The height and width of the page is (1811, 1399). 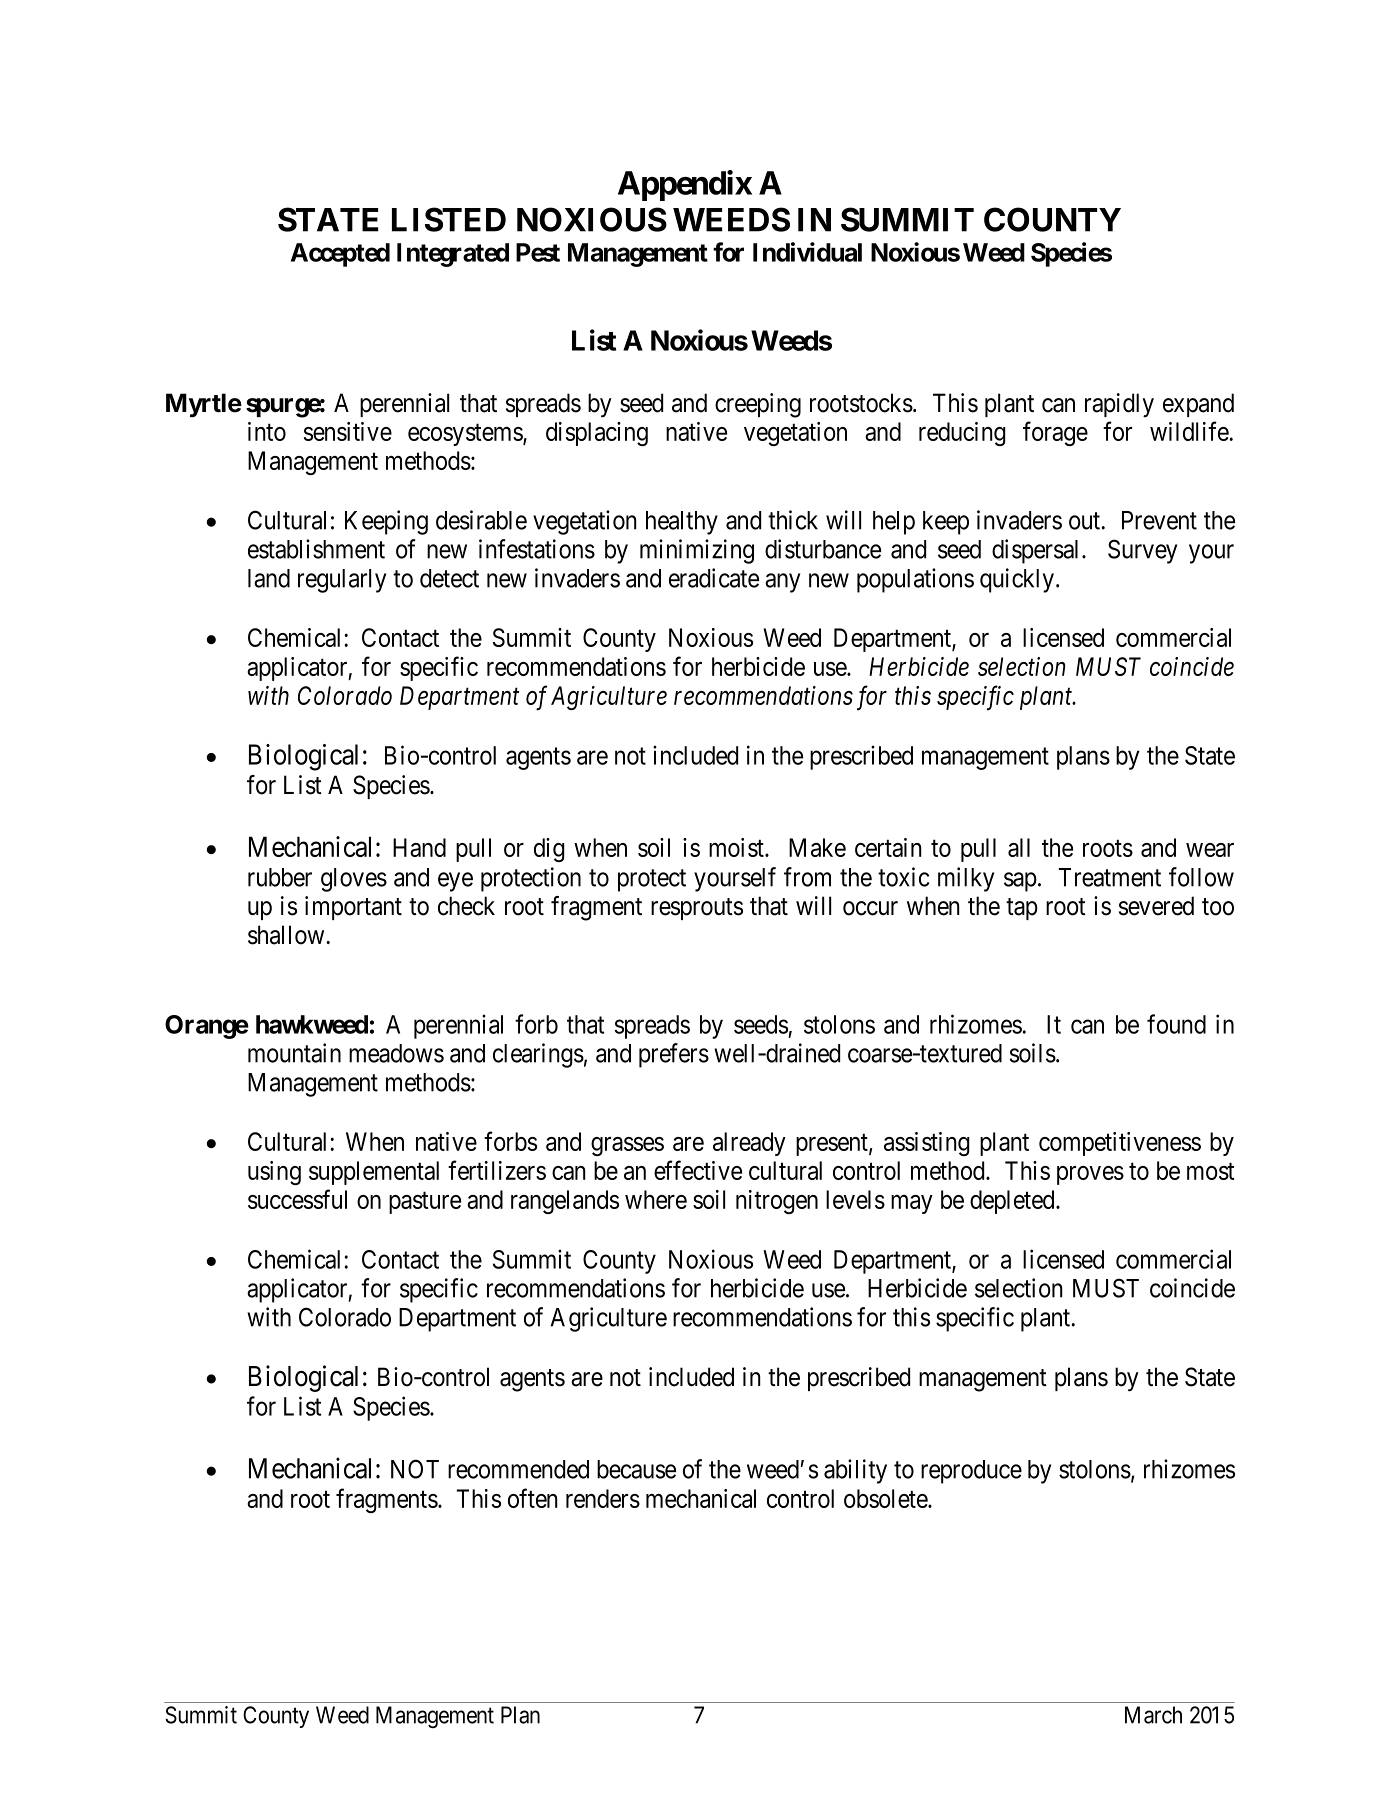 What do you see at coordinates (1013, 1202) in the page?
I see `depleted` at bounding box center [1013, 1202].
